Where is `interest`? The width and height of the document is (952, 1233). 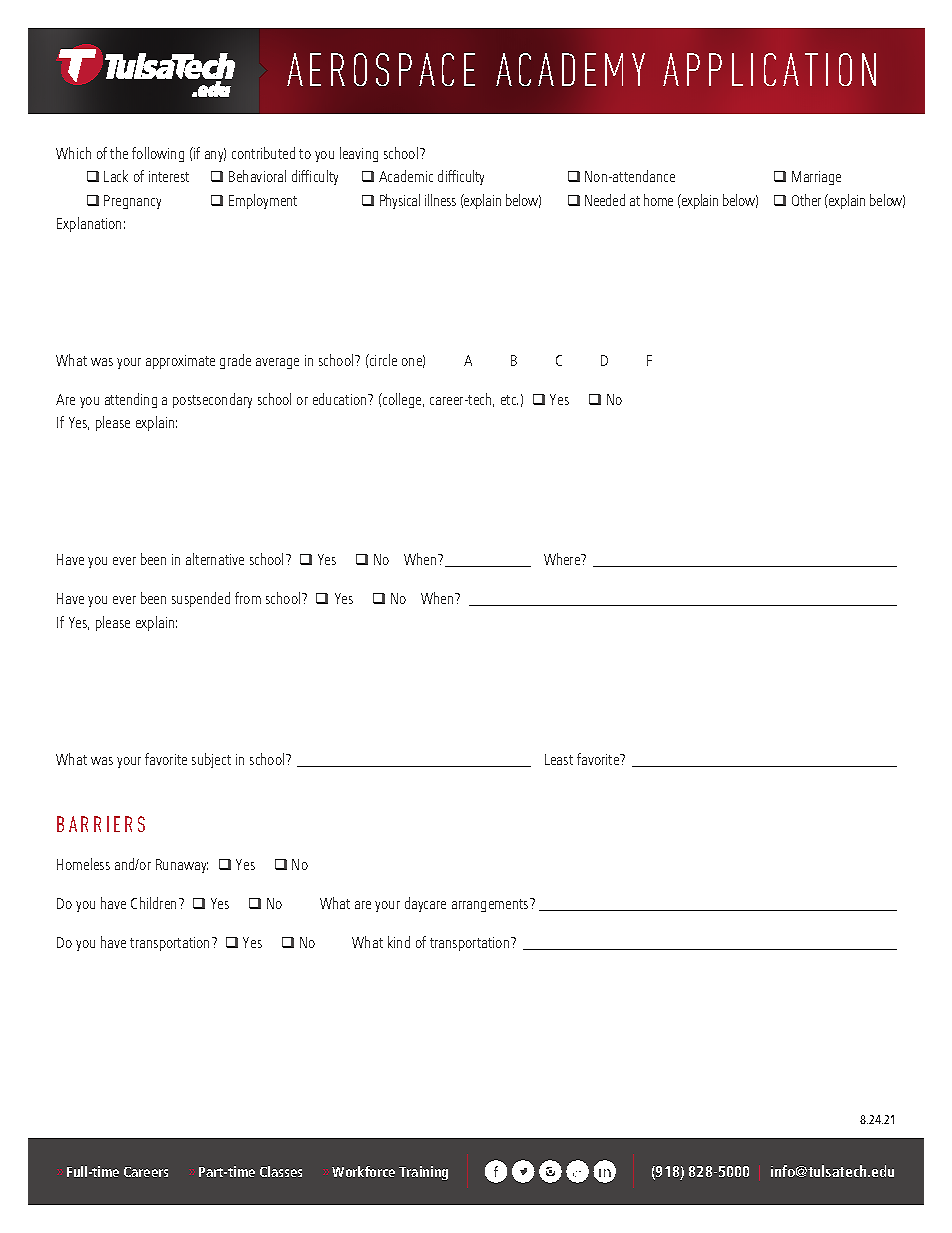 interest is located at coordinates (169, 176).
